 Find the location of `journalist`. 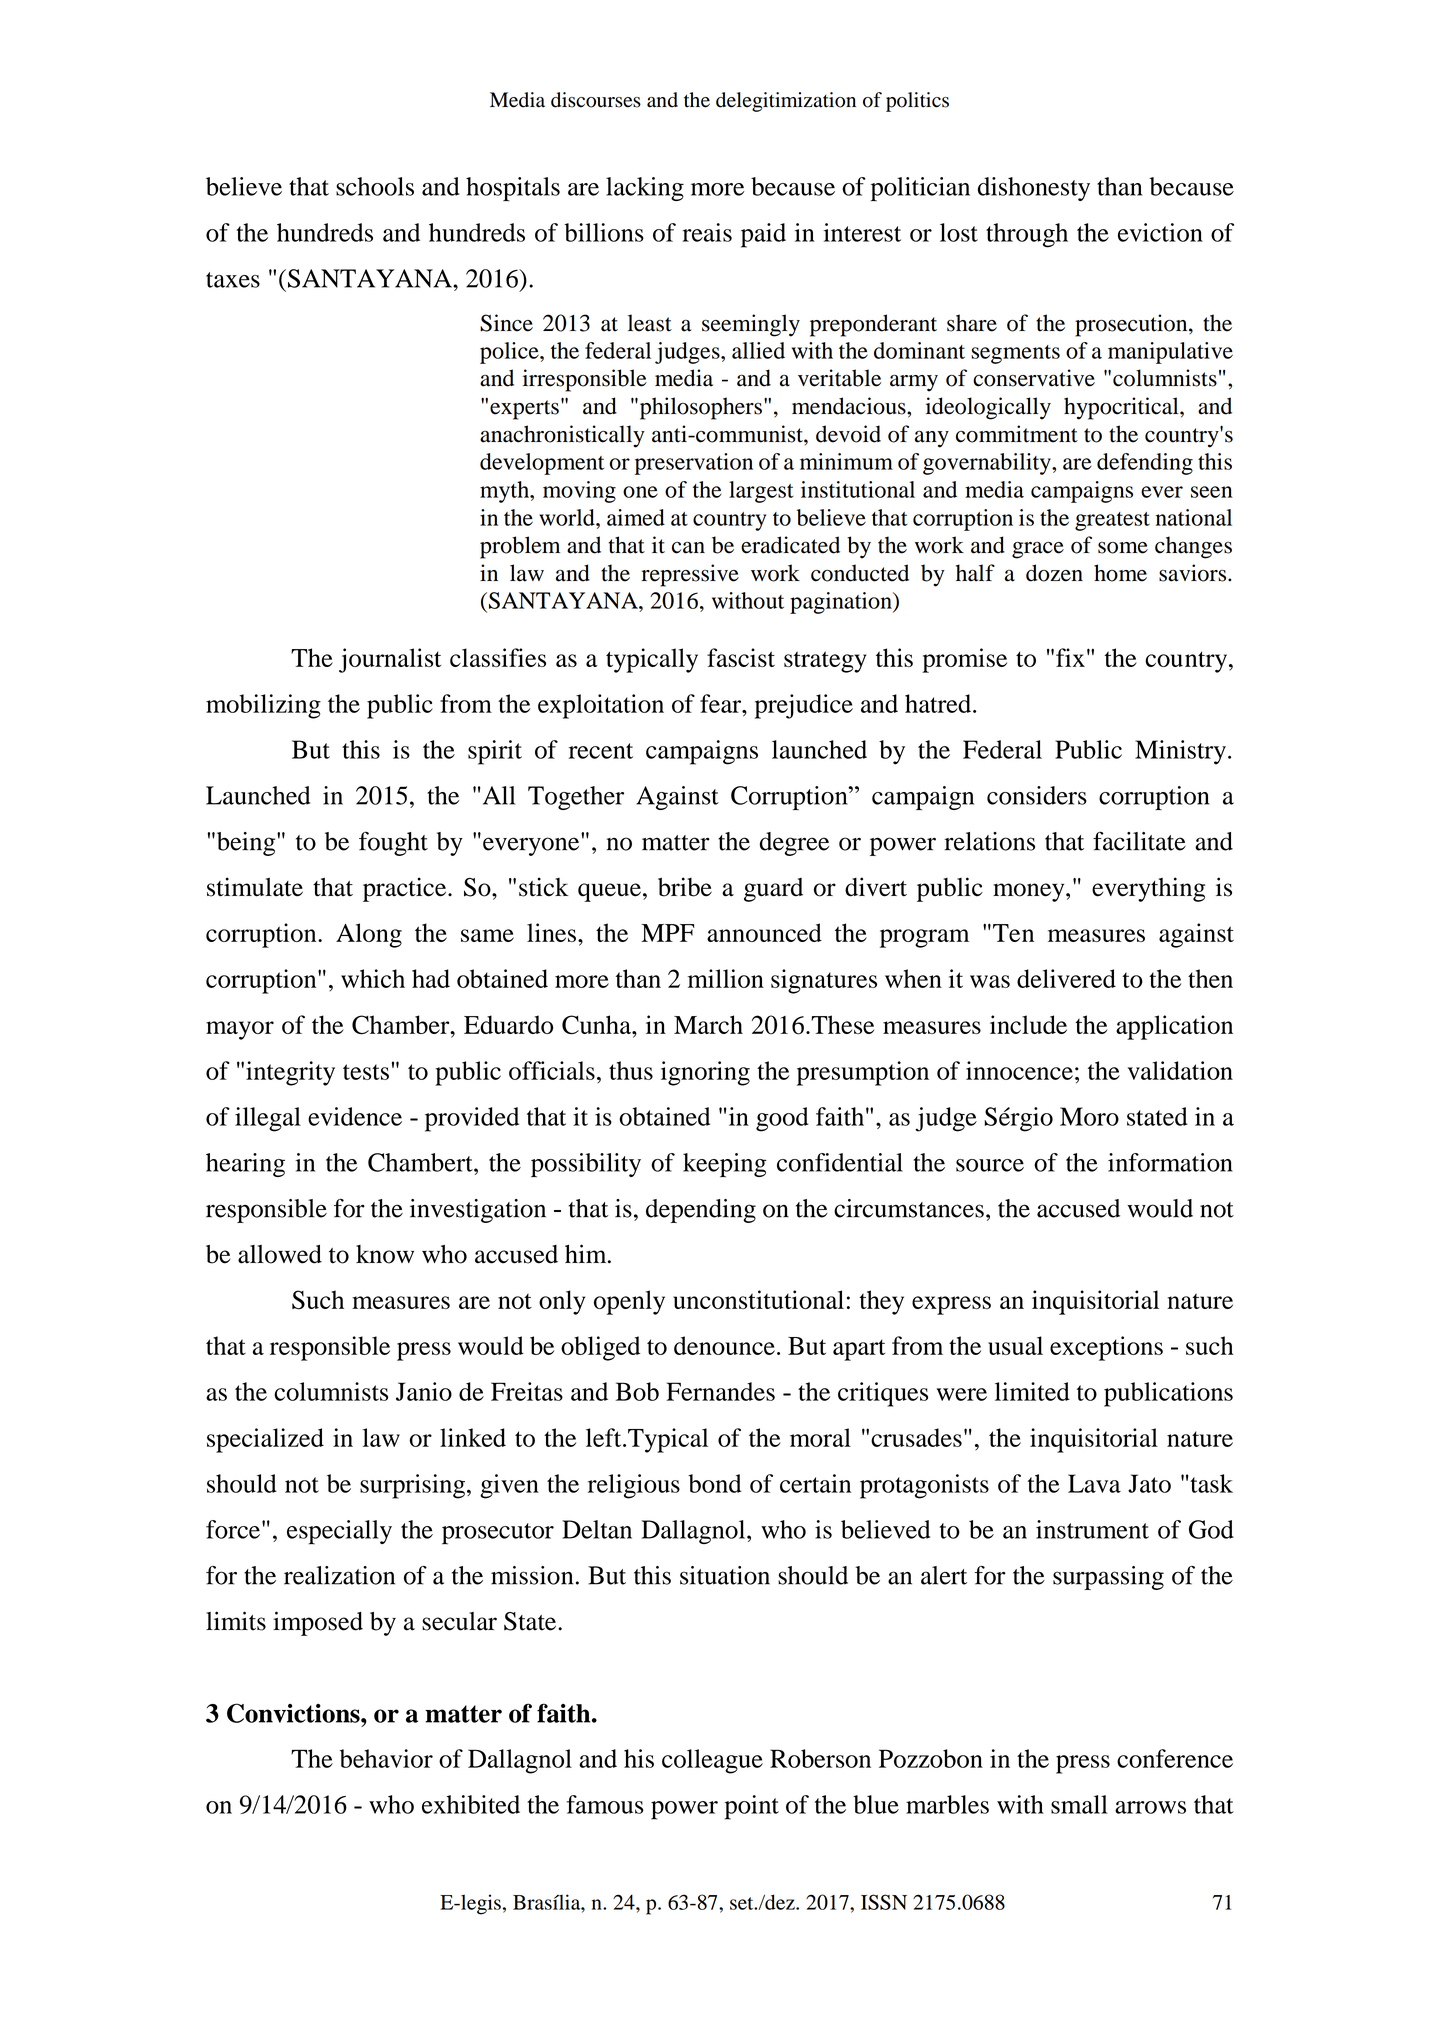

journalist is located at coordinates (390, 660).
